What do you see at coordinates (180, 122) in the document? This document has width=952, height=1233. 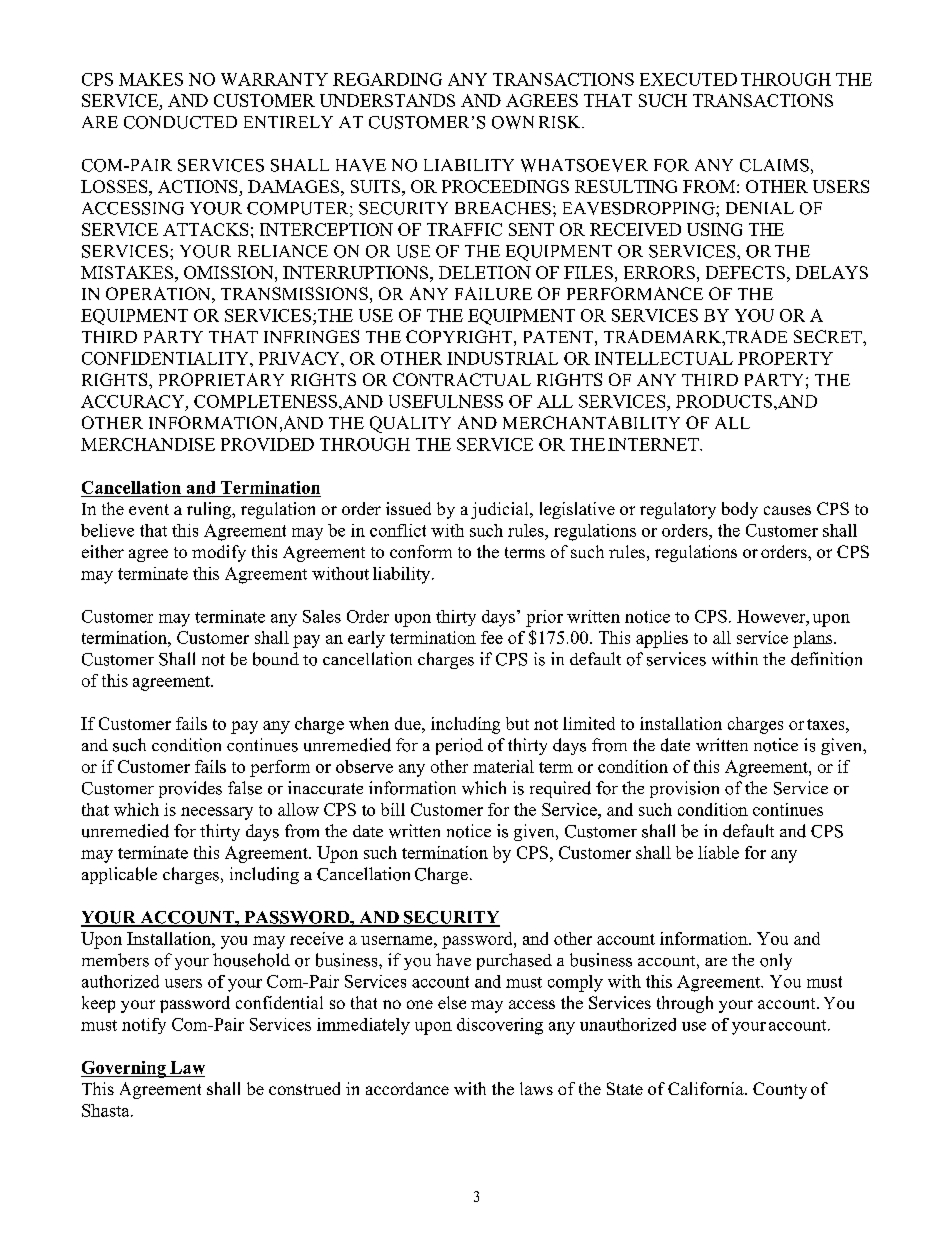 I see `CONDUCTED` at bounding box center [180, 122].
